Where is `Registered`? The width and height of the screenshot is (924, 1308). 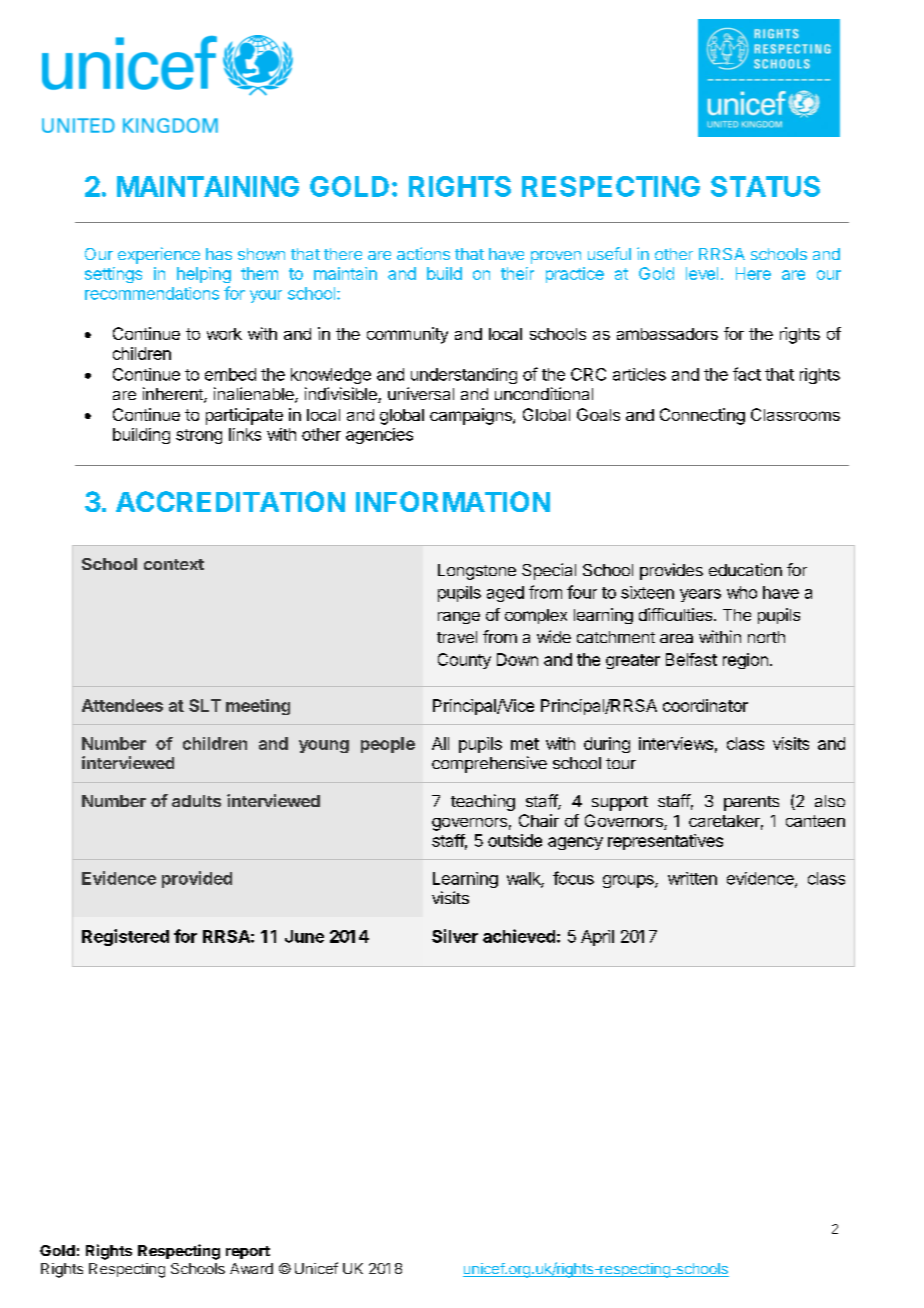 Registered is located at coordinates (125, 937).
